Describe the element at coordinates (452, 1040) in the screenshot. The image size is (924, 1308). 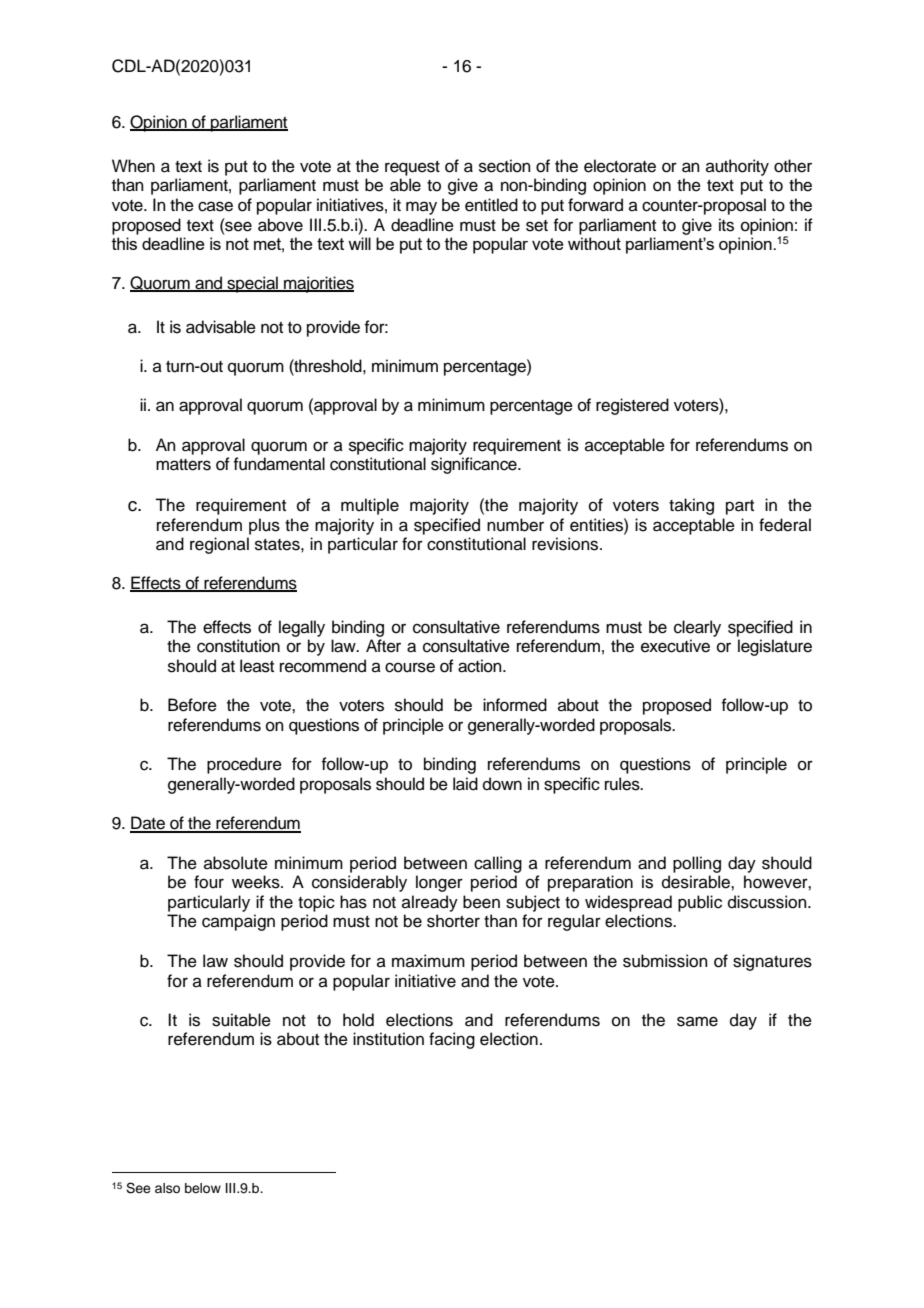
I see `facing` at that location.
